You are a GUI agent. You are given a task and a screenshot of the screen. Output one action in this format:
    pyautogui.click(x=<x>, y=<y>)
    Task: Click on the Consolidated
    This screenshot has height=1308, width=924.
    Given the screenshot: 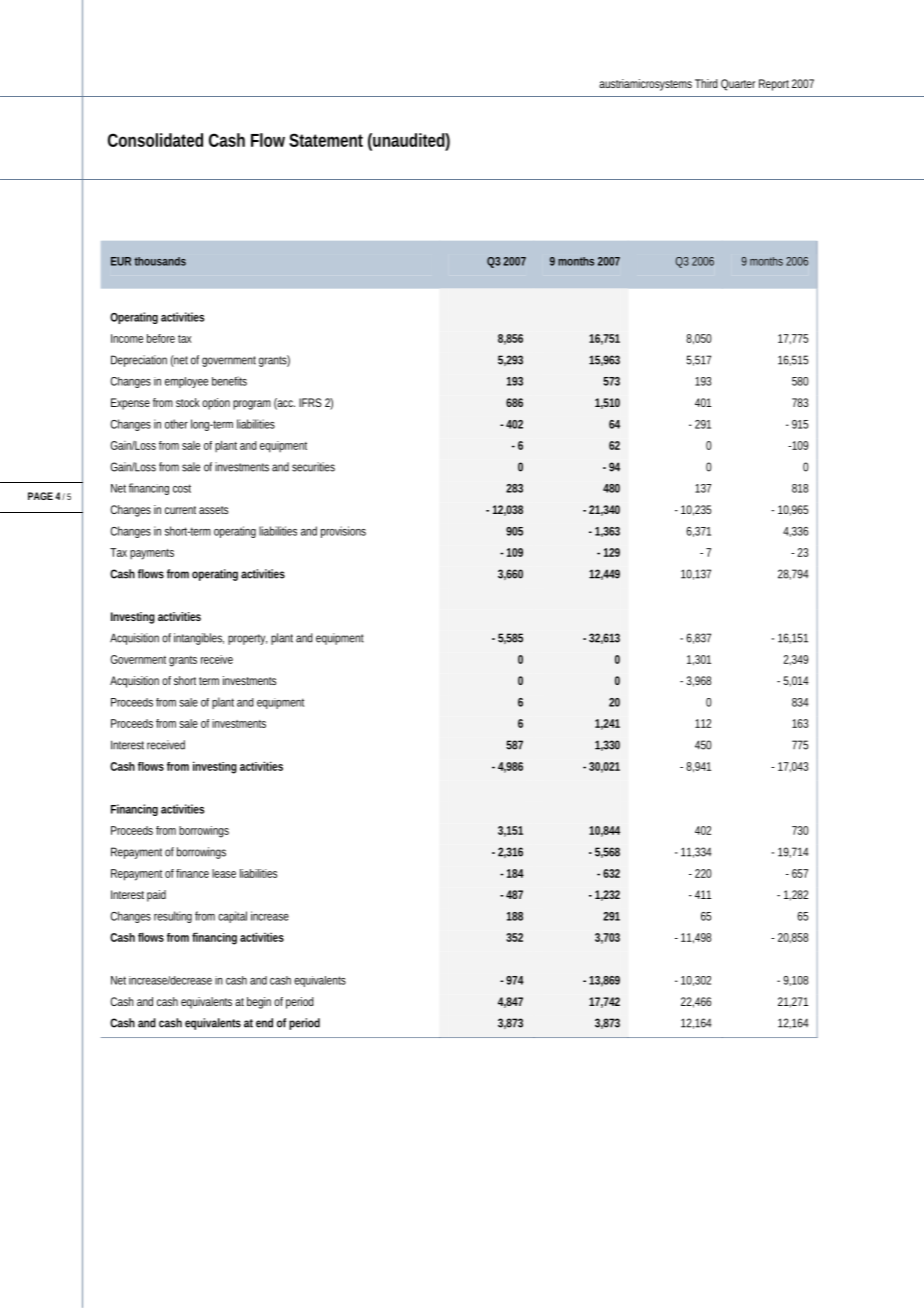 What is the action you would take?
    pyautogui.click(x=155, y=140)
